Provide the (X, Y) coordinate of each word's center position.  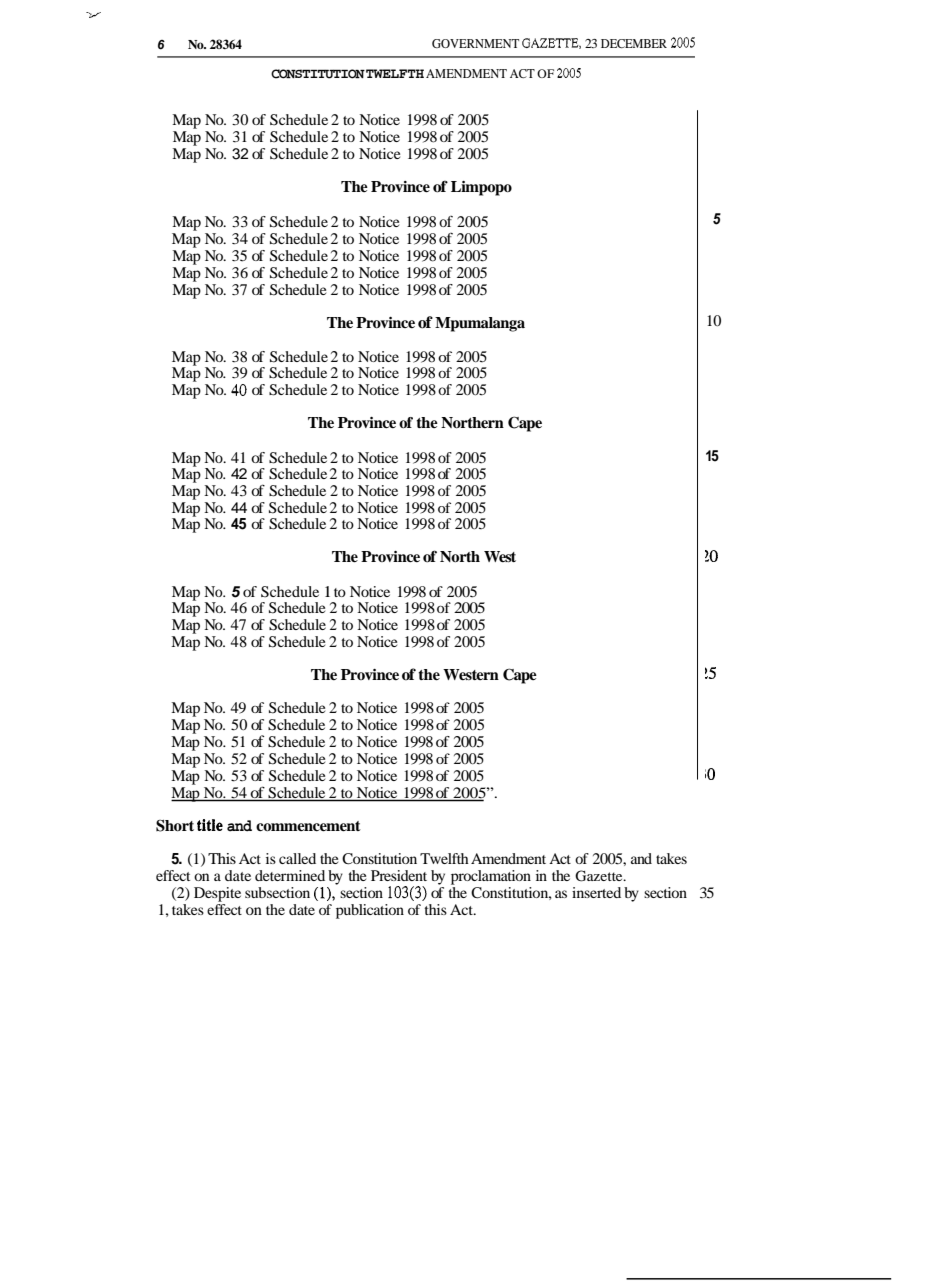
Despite (217, 894)
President (399, 875)
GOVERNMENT (475, 43)
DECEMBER (634, 43)
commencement (308, 826)
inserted (596, 892)
